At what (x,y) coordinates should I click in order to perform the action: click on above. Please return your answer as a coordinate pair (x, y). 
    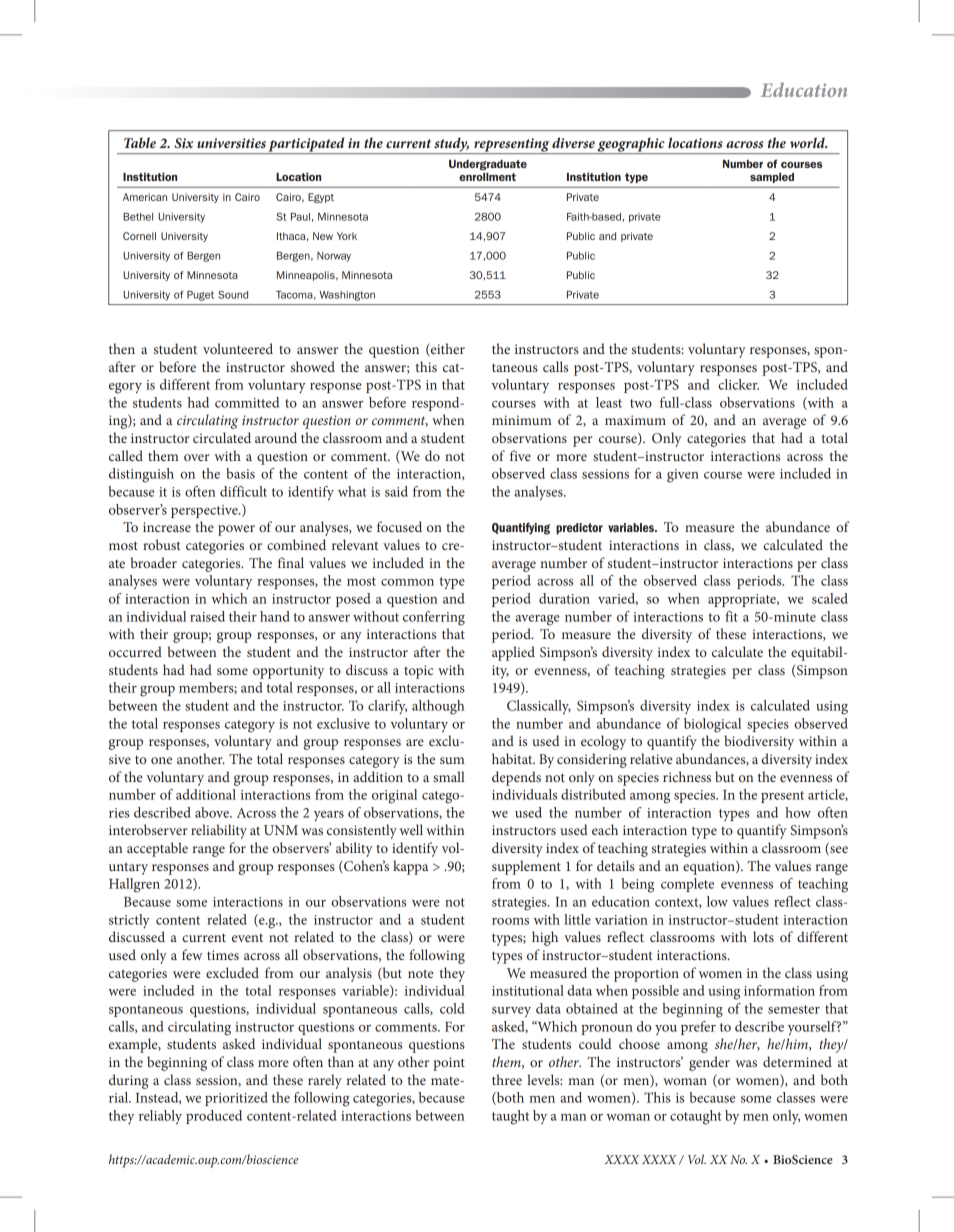
    Looking at the image, I should click on (213, 812).
